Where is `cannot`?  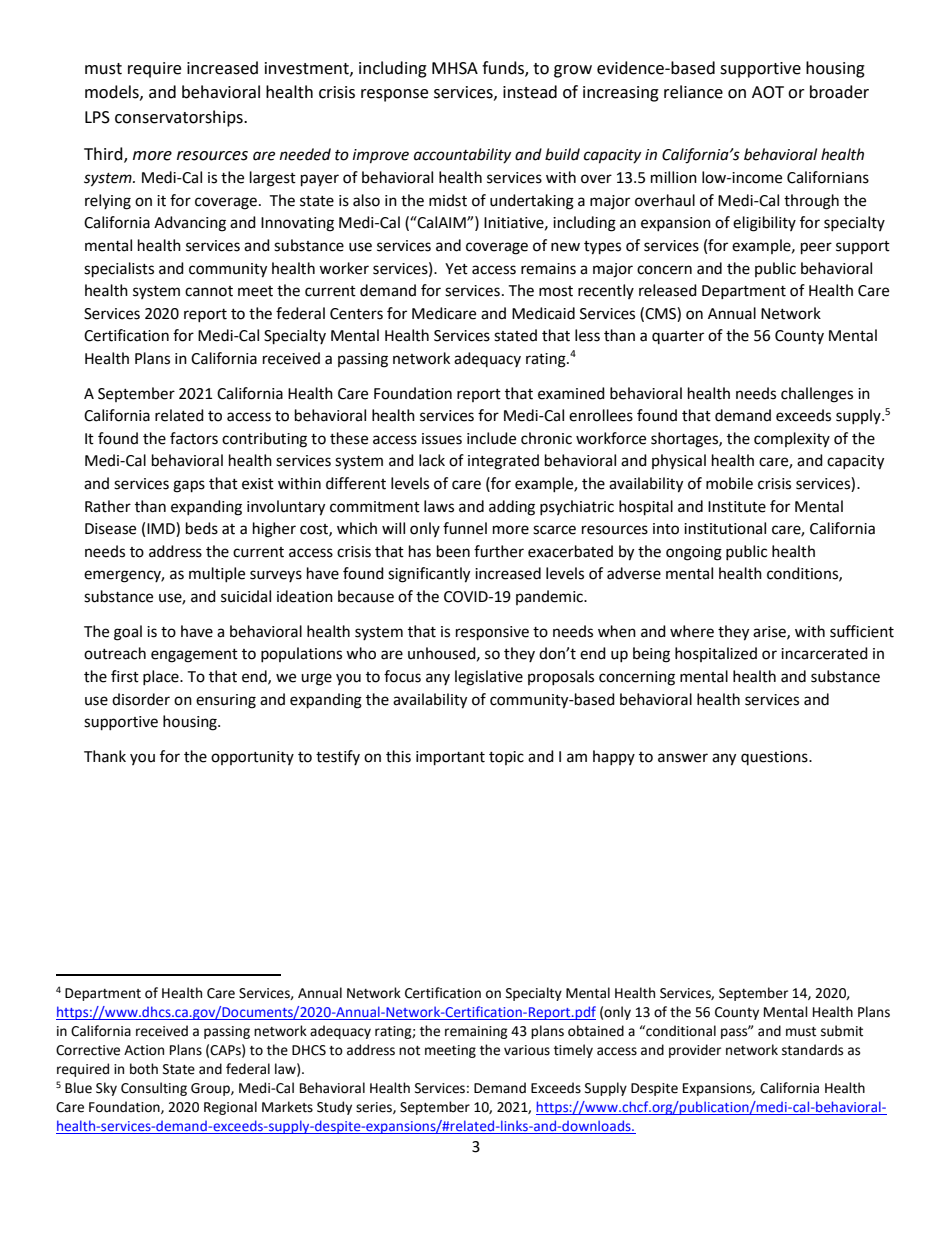
cannot is located at coordinates (209, 291).
